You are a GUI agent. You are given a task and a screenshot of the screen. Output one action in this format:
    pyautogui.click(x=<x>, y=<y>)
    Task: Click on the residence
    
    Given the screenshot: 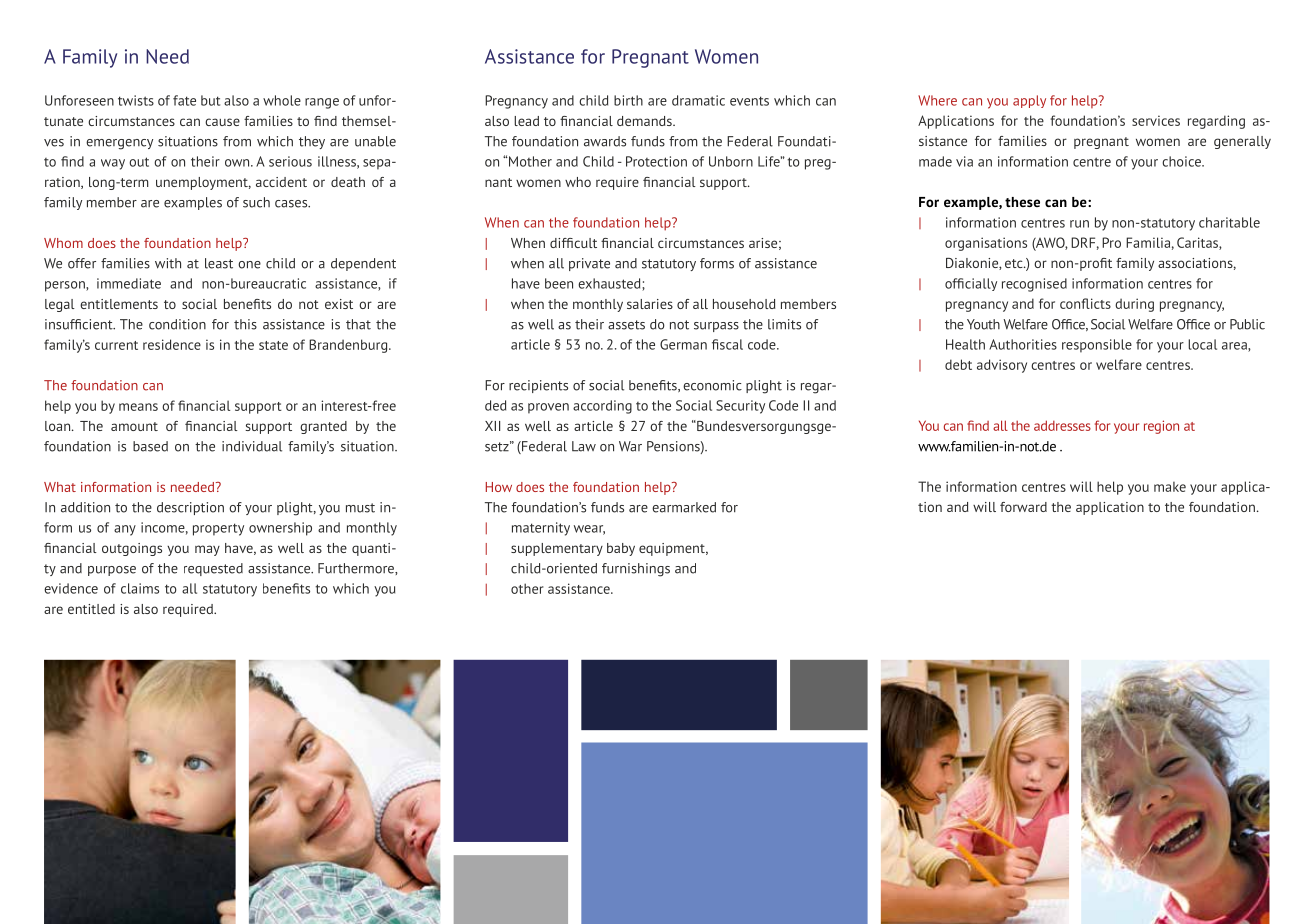 What is the action you would take?
    pyautogui.click(x=172, y=344)
